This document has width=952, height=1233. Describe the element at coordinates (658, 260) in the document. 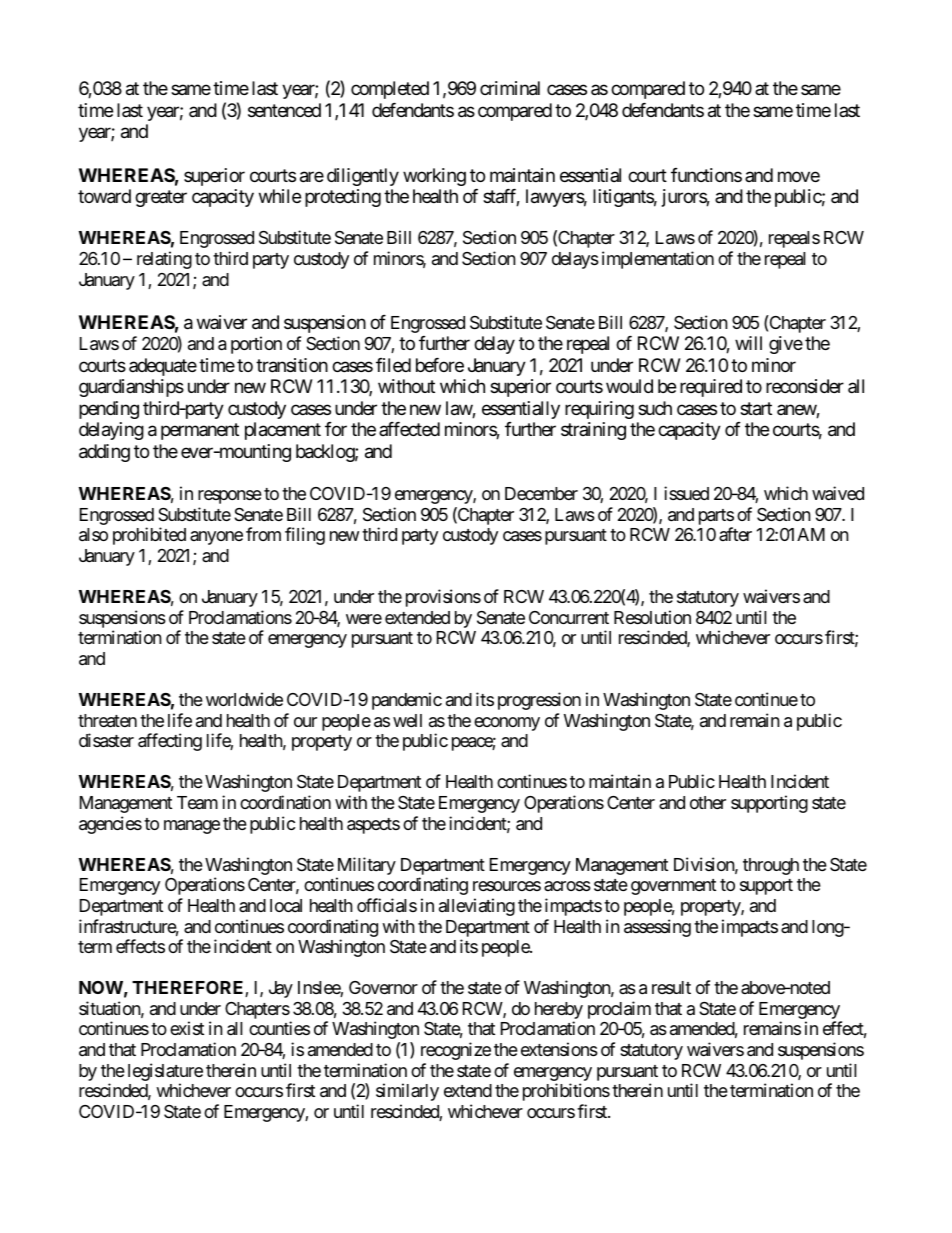

I see `implementation` at that location.
